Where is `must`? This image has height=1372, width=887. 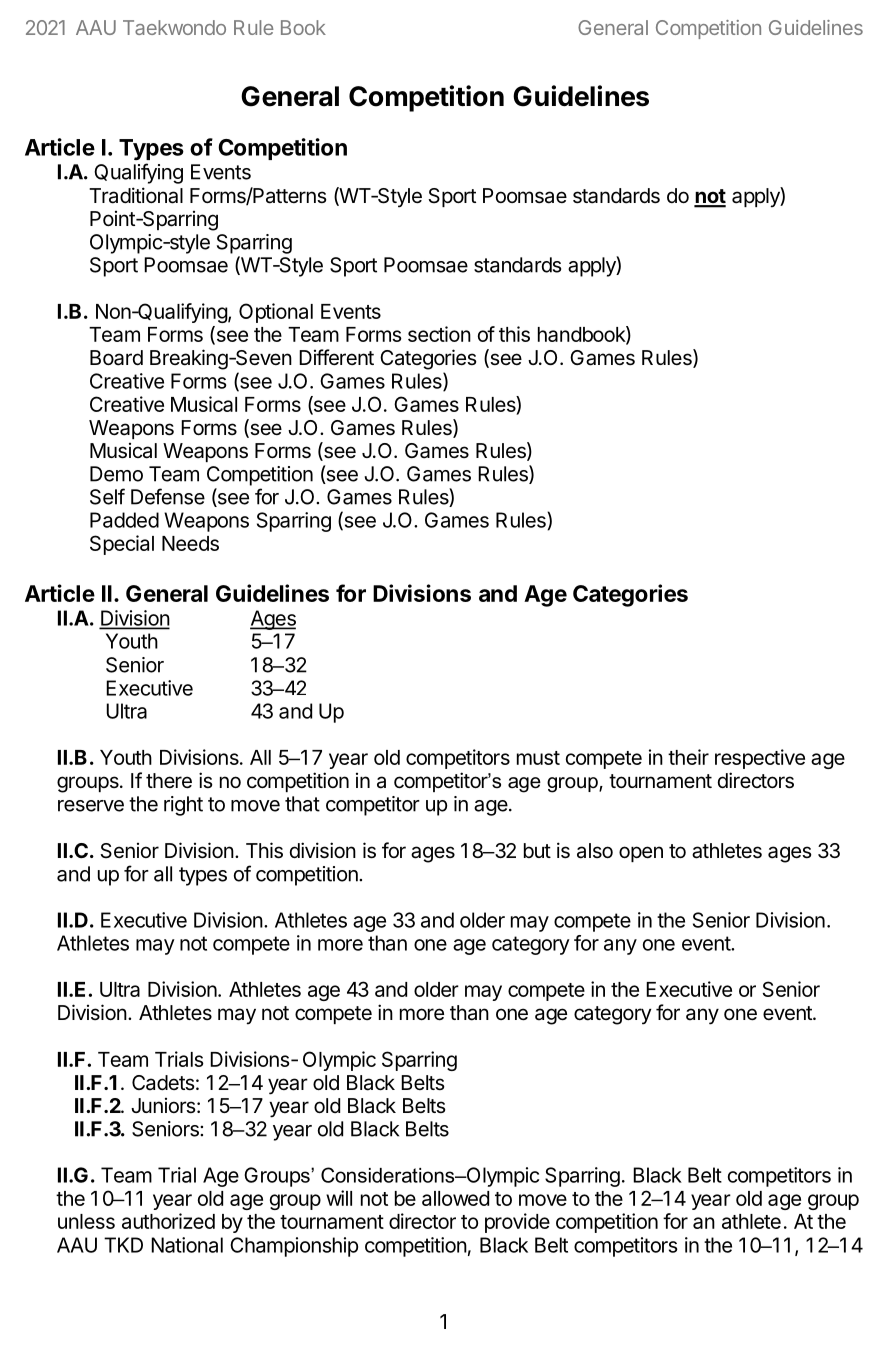 must is located at coordinates (538, 758).
